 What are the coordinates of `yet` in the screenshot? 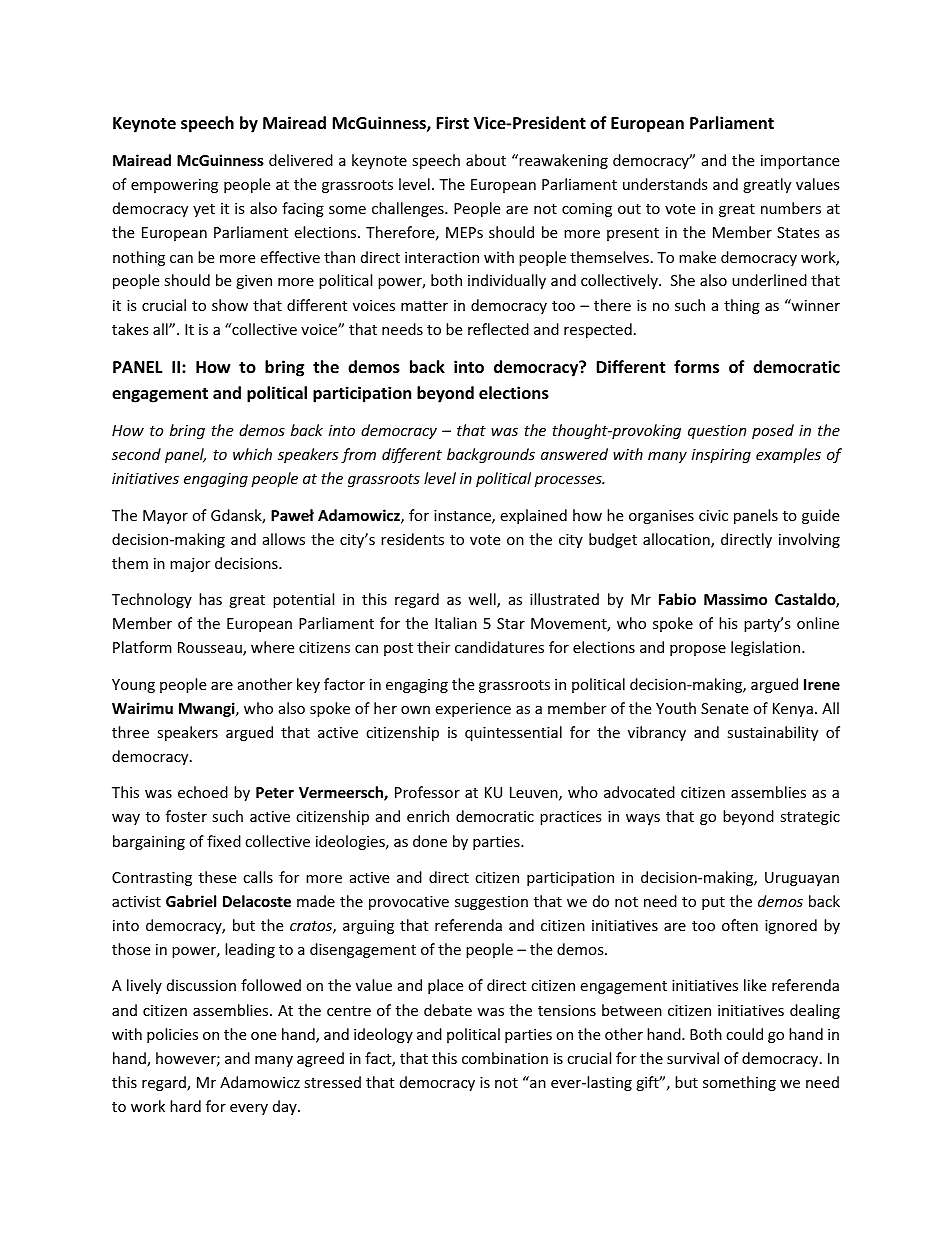 It's located at (204, 210).
